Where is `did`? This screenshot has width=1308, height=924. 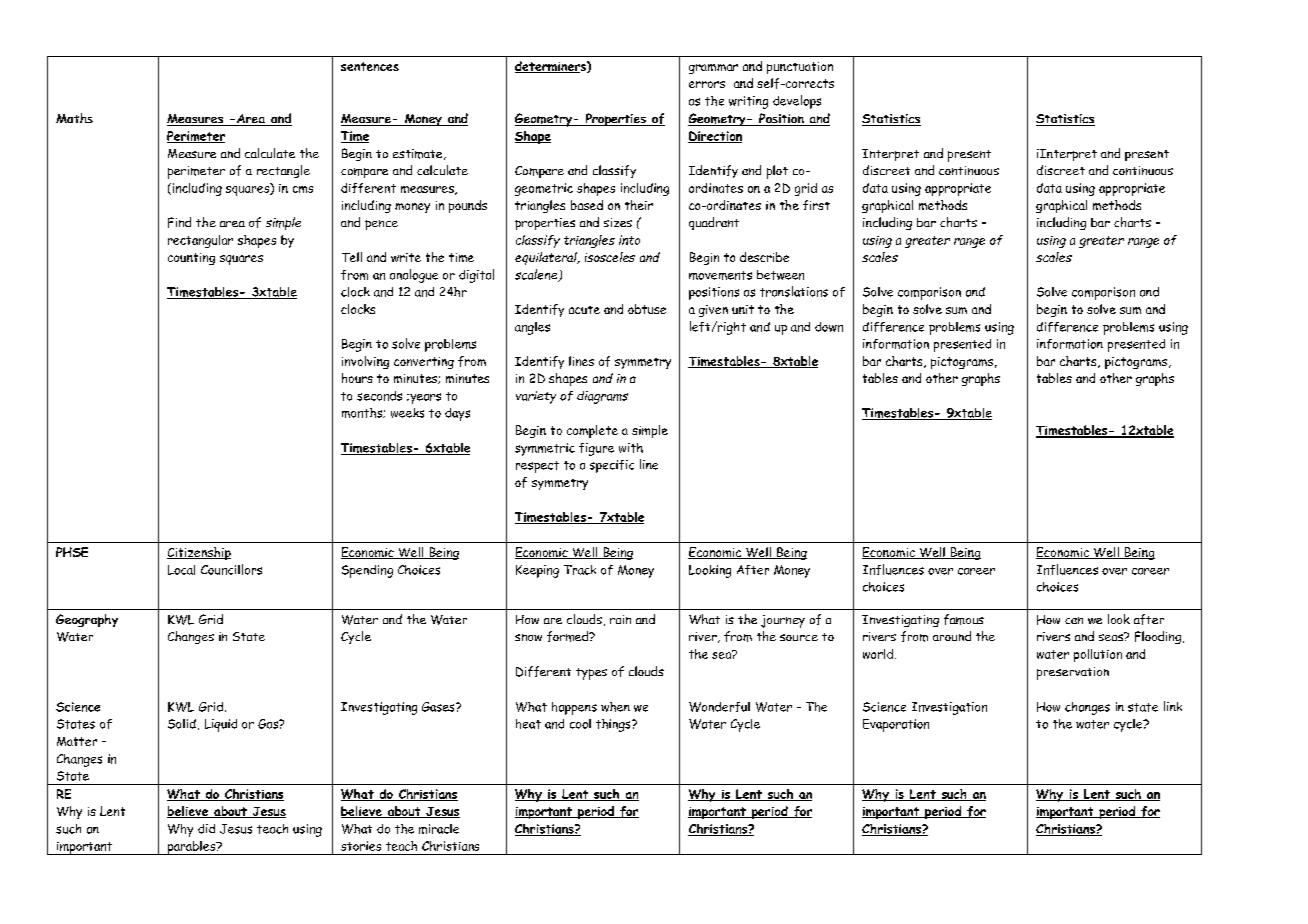 did is located at coordinates (206, 829).
